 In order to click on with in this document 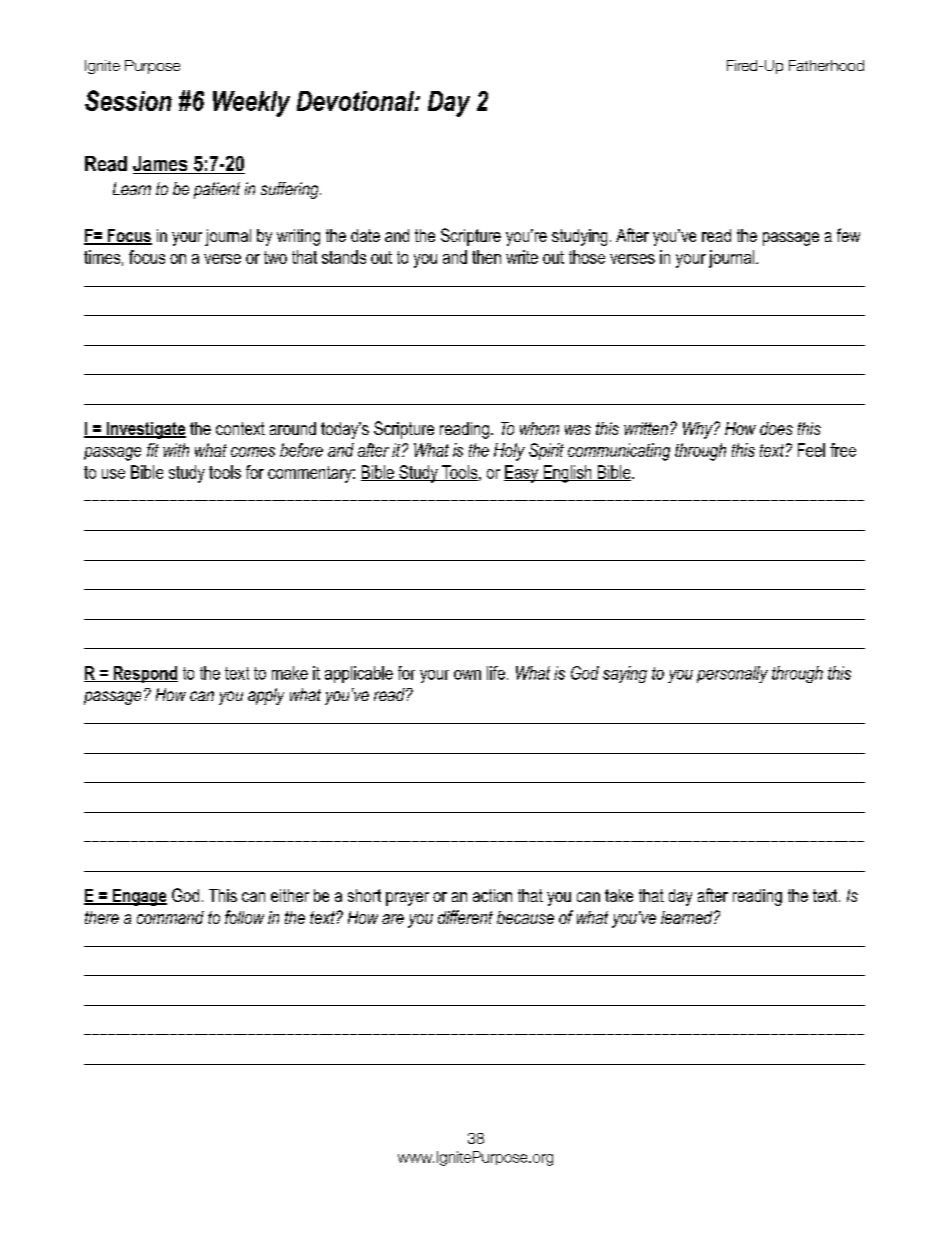, I will do `click(176, 450)`.
